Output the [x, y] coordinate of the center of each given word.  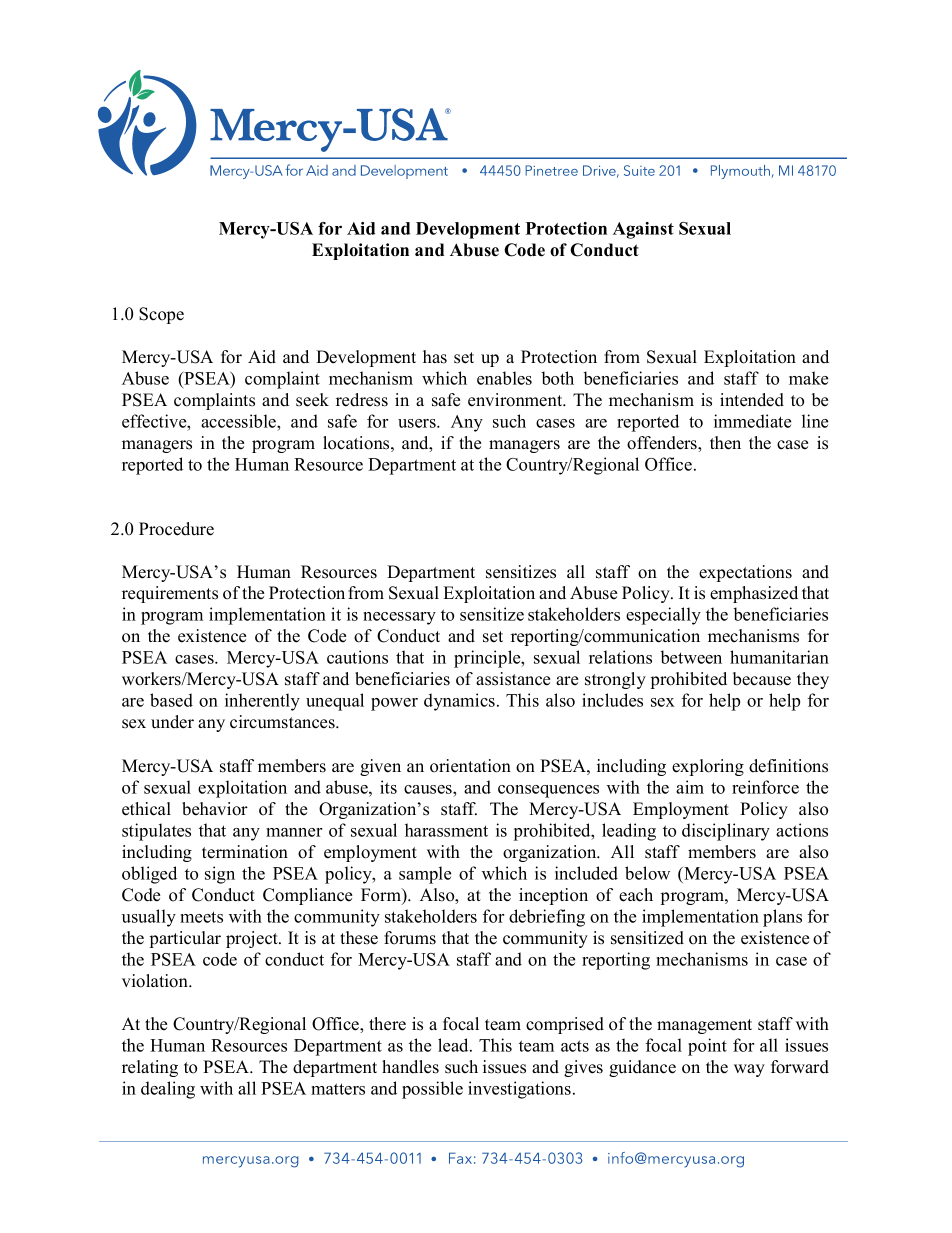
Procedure [176, 529]
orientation [470, 766]
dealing [168, 1090]
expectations [745, 573]
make [808, 378]
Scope [161, 315]
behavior [215, 809]
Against [643, 230]
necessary [399, 618]
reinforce [765, 787]
